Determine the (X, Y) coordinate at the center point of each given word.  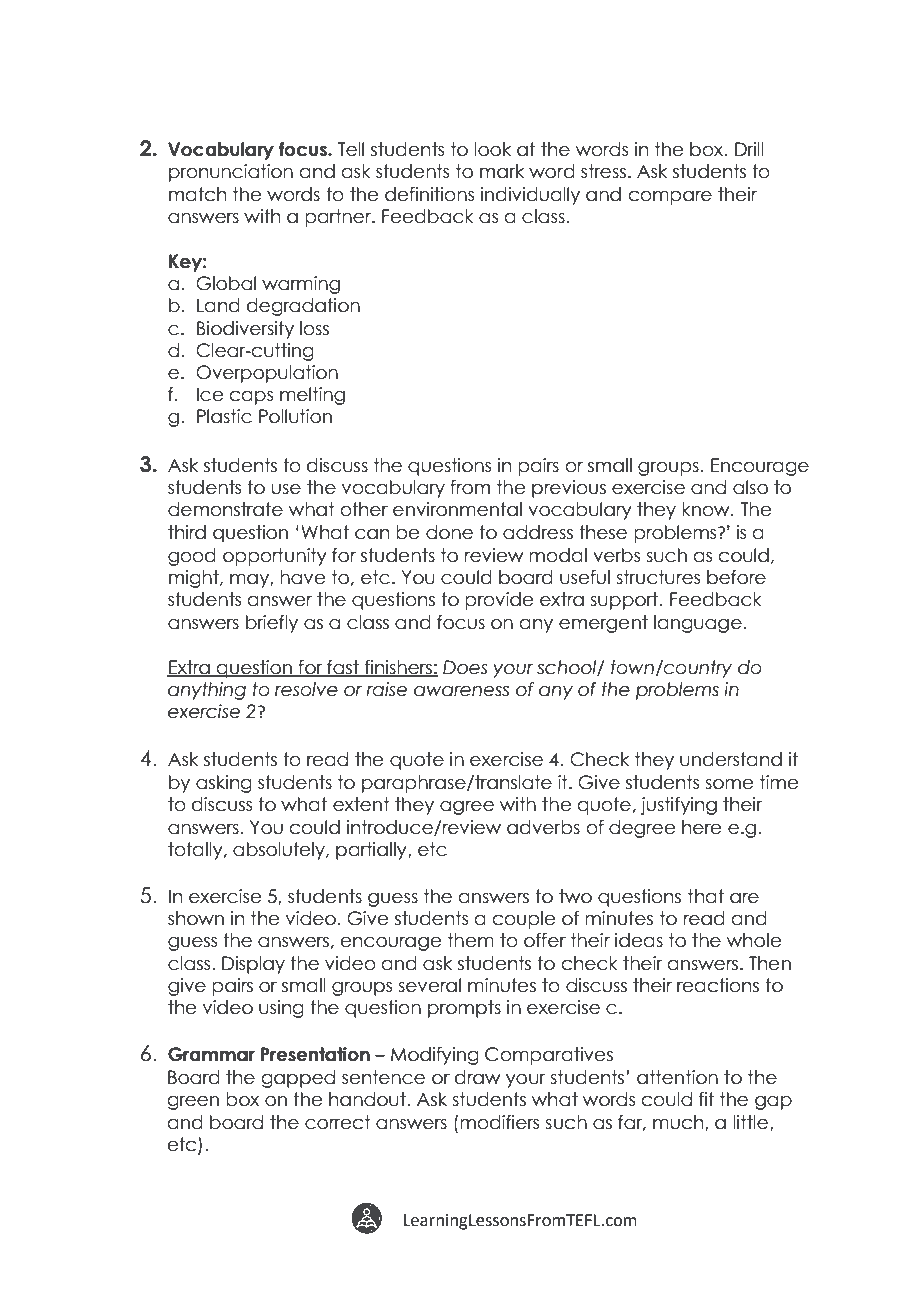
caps (251, 398)
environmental (457, 509)
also (750, 487)
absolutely (280, 851)
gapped (298, 1079)
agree (467, 808)
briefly (272, 624)
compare (670, 198)
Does (465, 667)
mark (502, 171)
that (706, 896)
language (698, 624)
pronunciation (231, 173)
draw (478, 1077)
